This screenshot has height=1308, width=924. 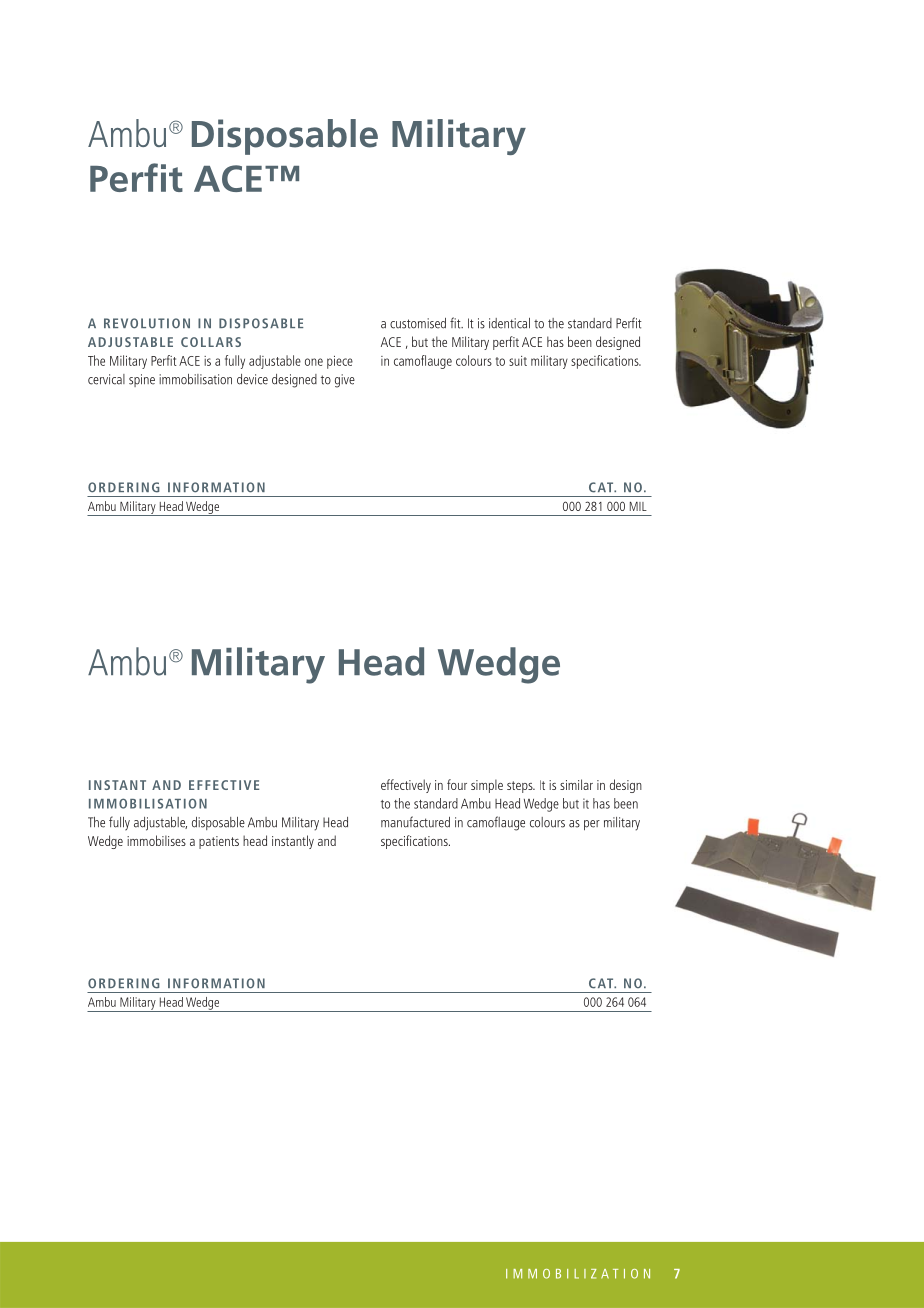 What do you see at coordinates (142, 380) in the screenshot?
I see `spine` at bounding box center [142, 380].
